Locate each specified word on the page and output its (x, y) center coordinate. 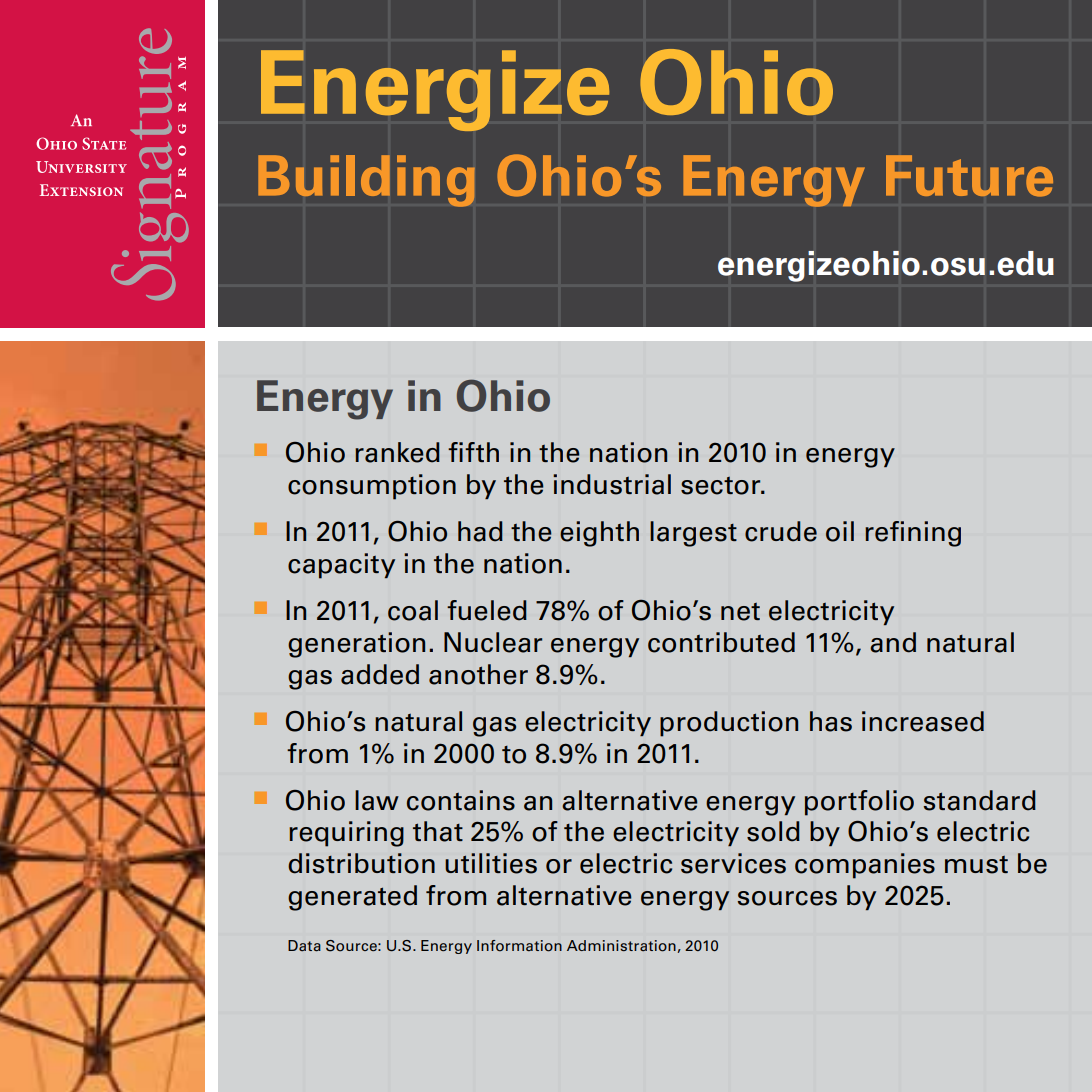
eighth (599, 534)
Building (366, 181)
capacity (341, 566)
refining (913, 534)
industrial (612, 484)
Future (969, 176)
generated (352, 898)
